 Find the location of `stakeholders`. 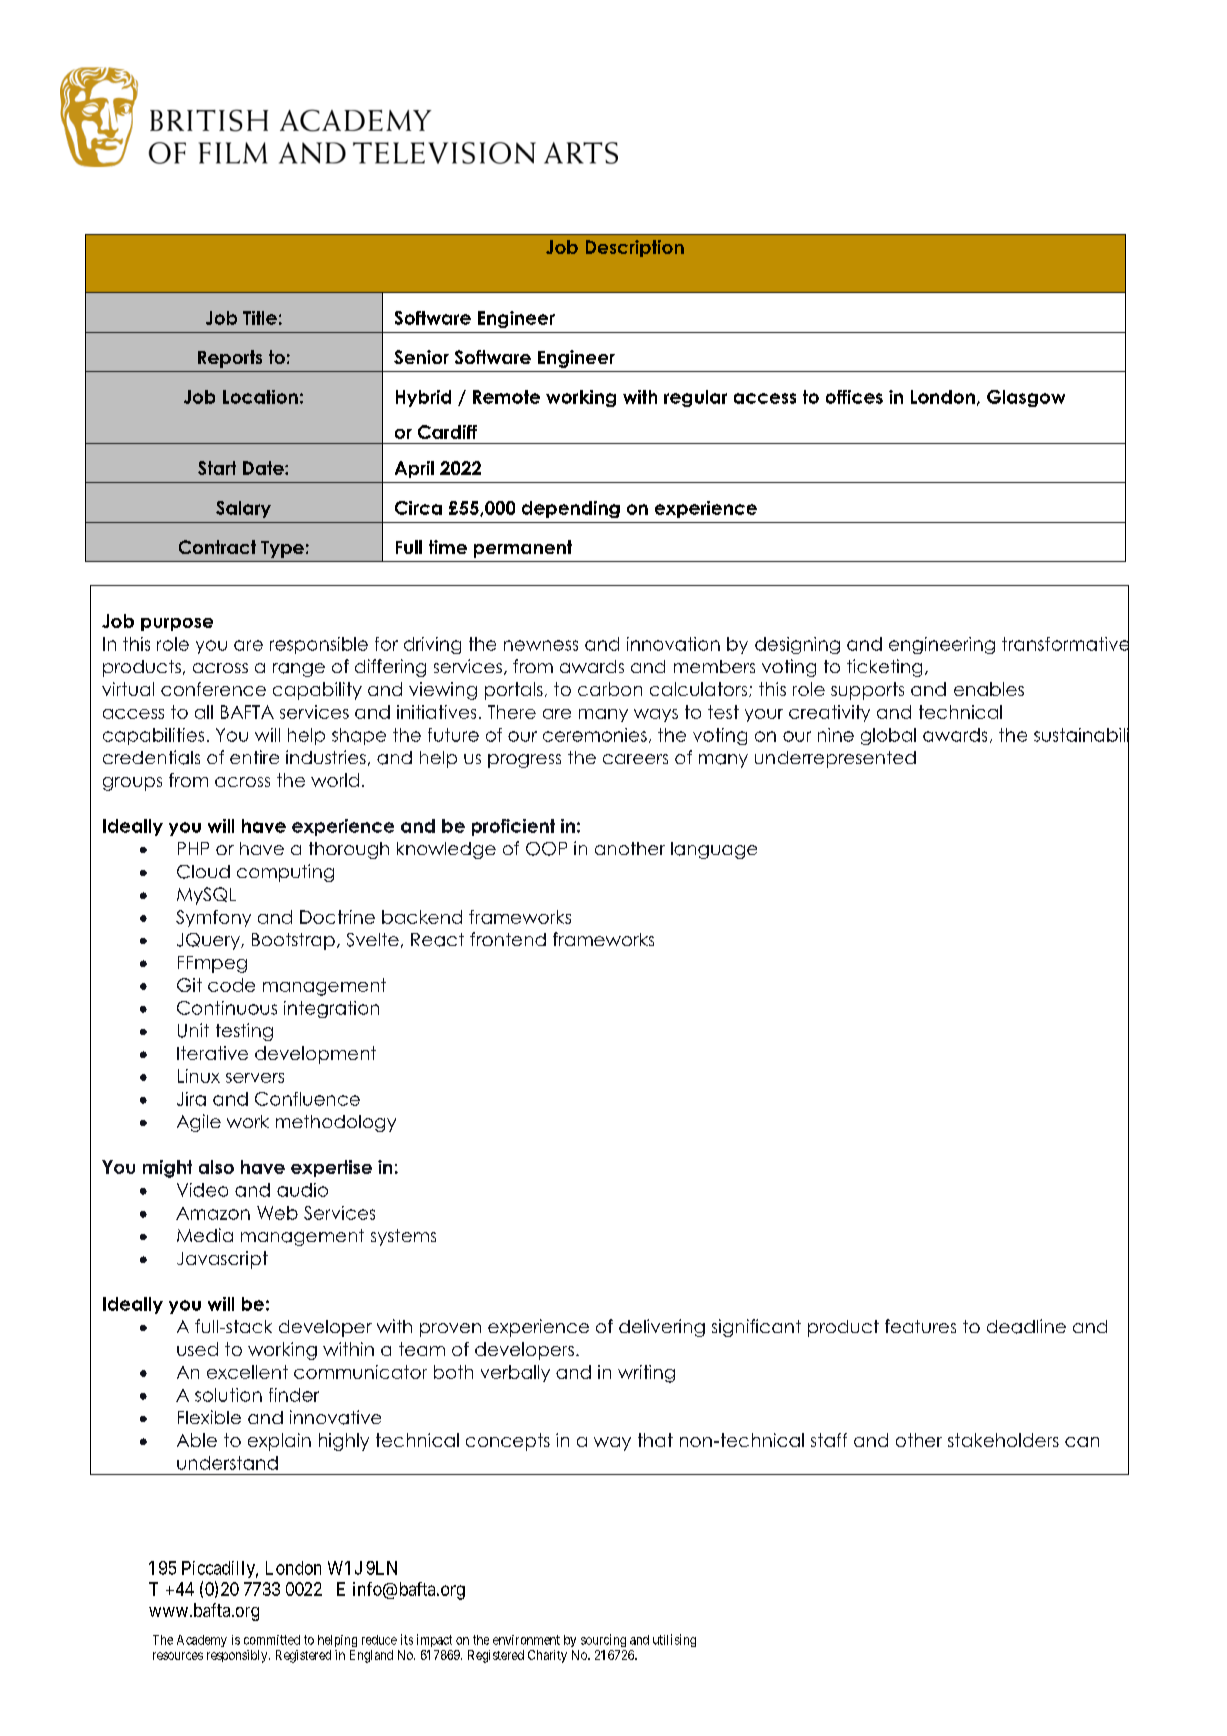

stakeholders is located at coordinates (1003, 1440).
